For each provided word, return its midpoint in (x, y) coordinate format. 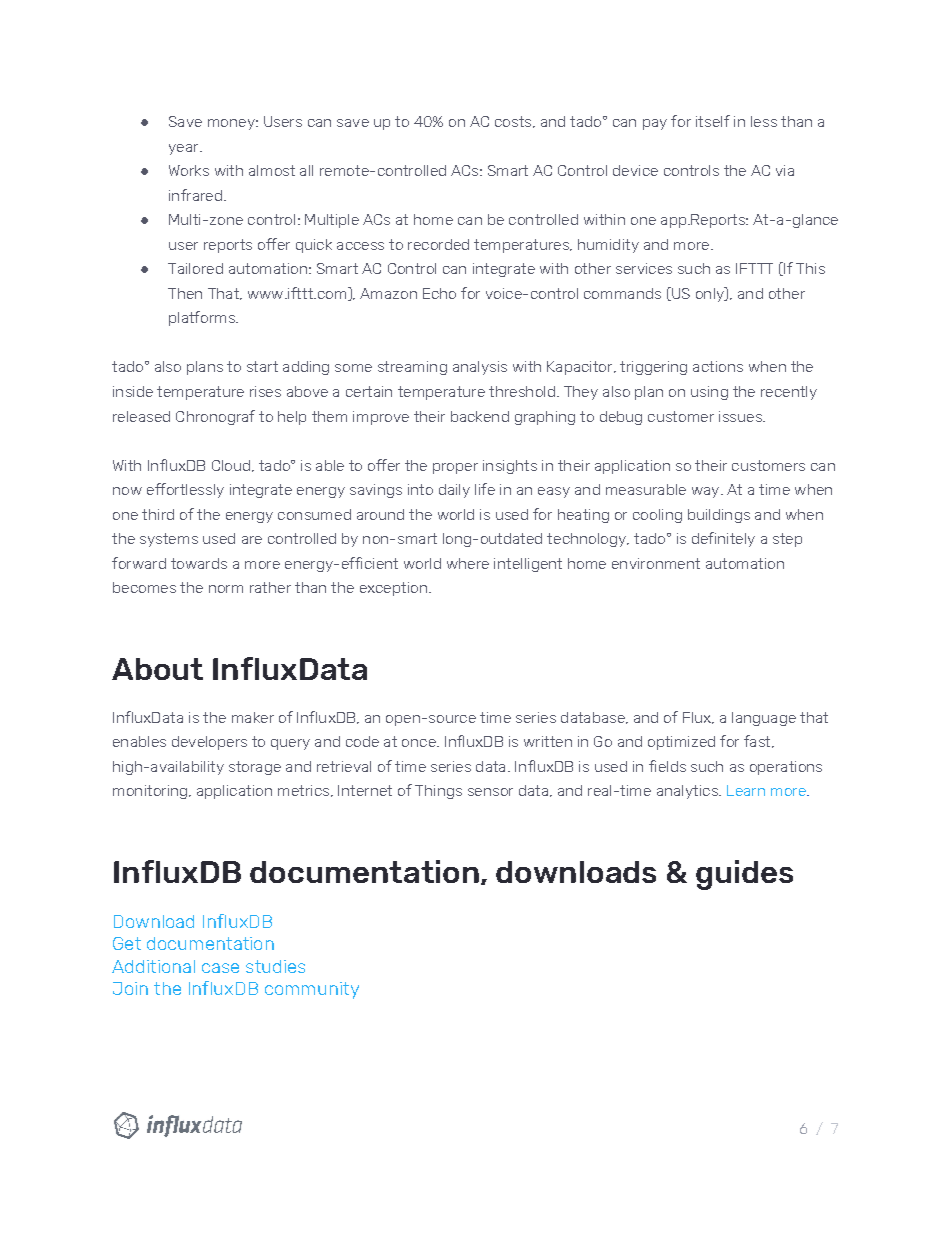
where (468, 563)
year (185, 149)
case (220, 968)
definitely (723, 539)
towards (199, 563)
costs (514, 122)
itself (713, 121)
